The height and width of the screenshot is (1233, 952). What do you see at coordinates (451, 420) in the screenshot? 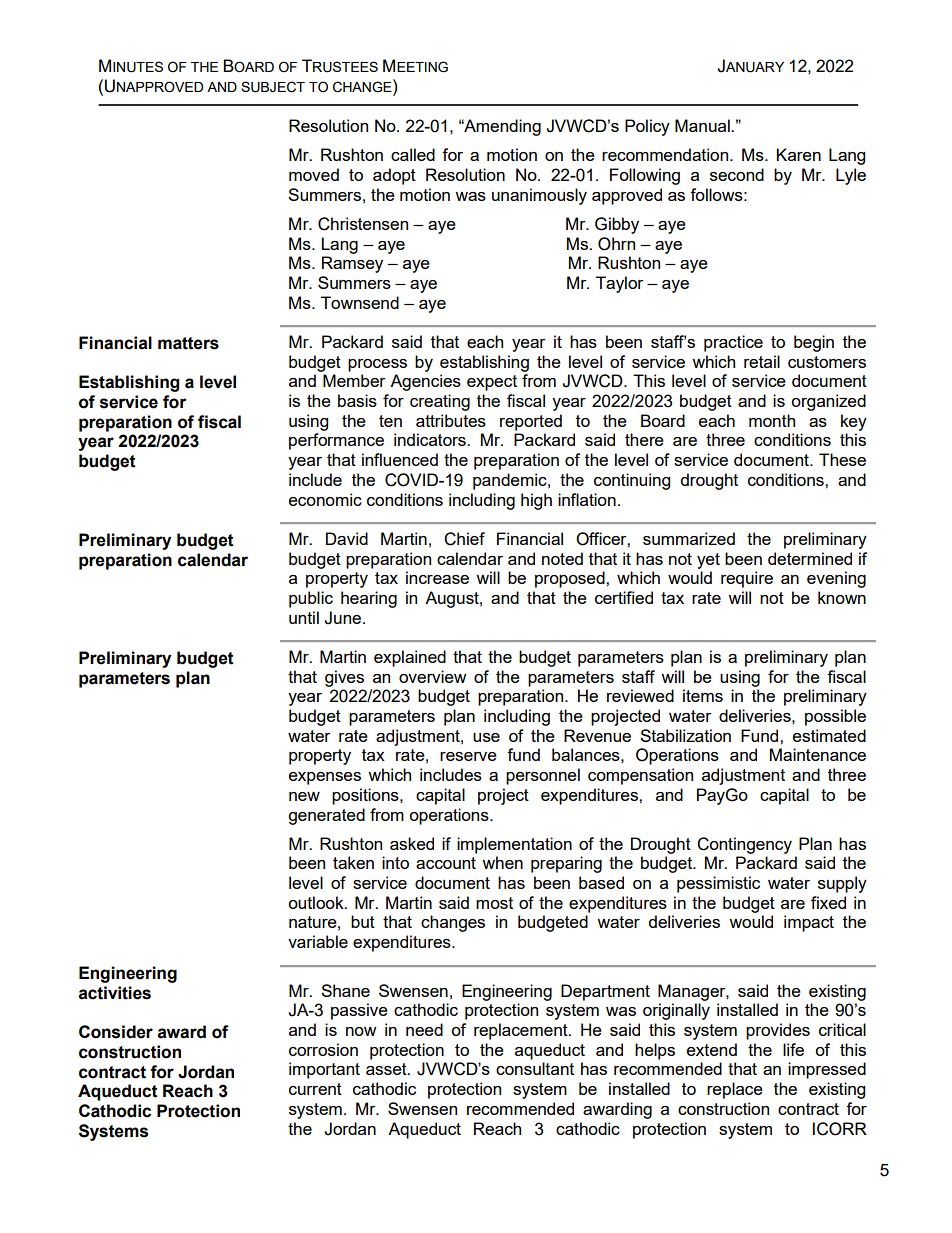
I see `attributes` at bounding box center [451, 420].
